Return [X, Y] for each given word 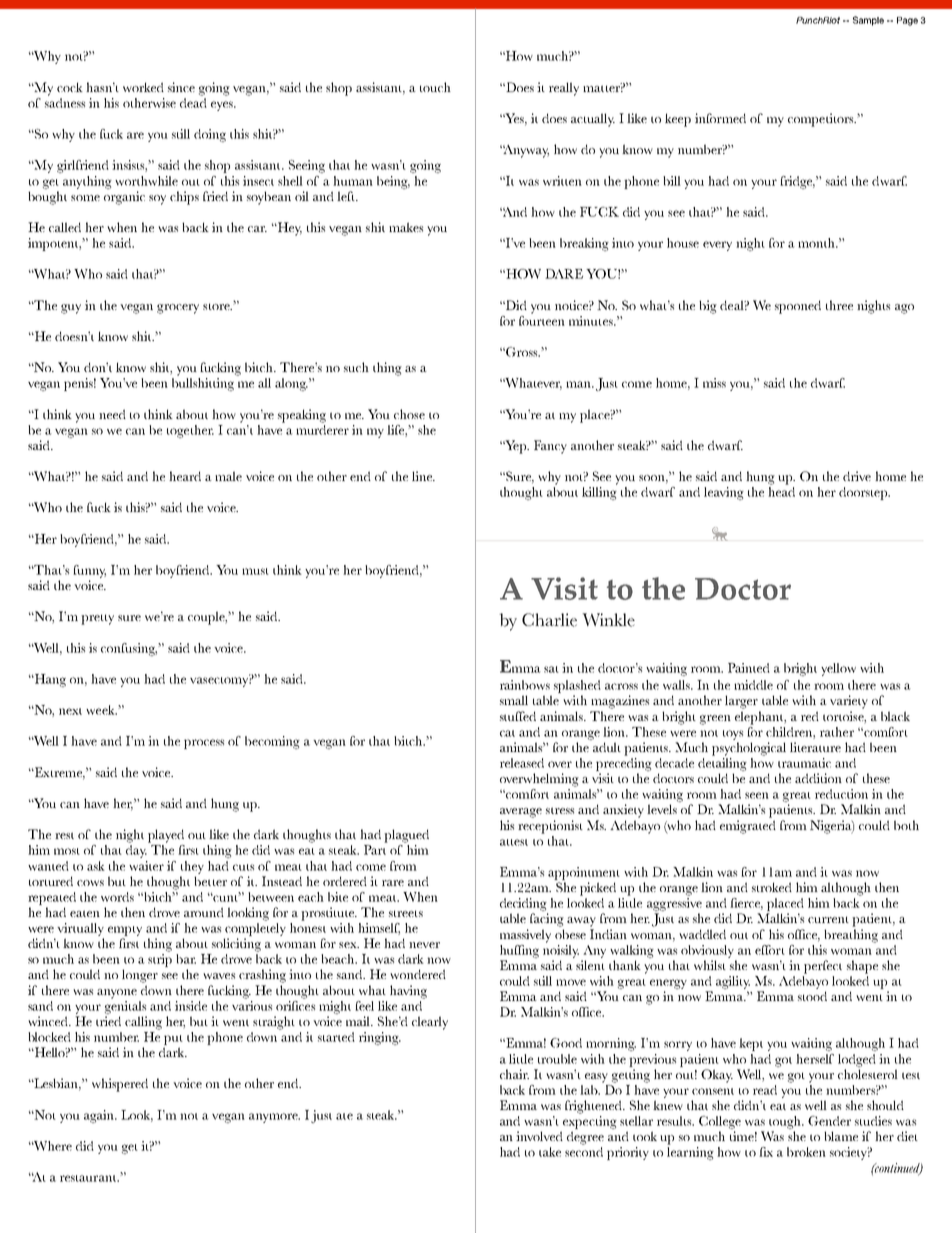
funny [89, 571]
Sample [868, 21]
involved [539, 1136]
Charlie [549, 620]
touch [435, 87]
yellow [838, 669]
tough [786, 1122]
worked [143, 87]
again [100, 1116]
